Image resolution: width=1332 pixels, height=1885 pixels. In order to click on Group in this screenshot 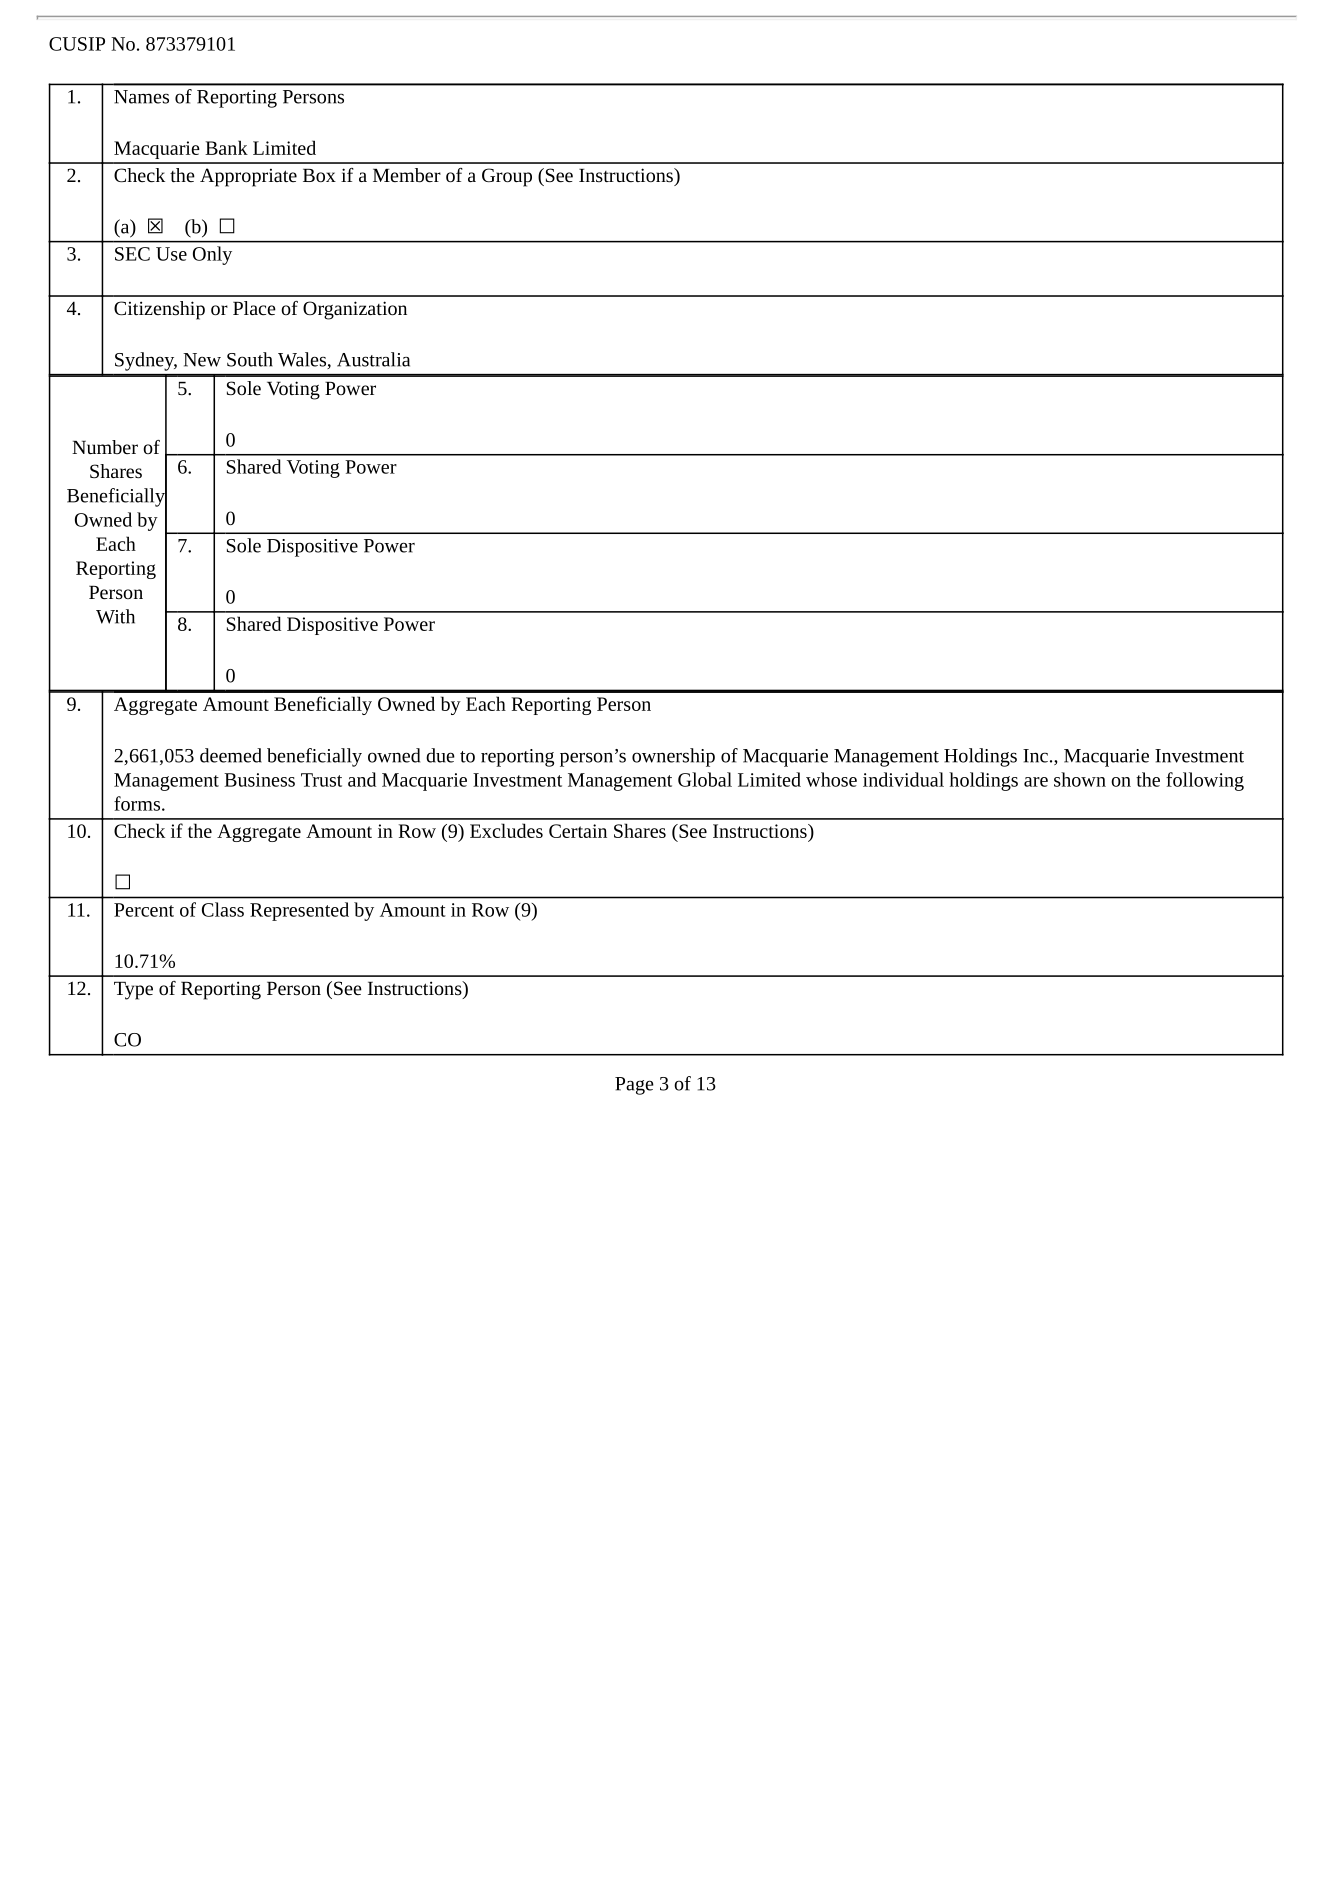, I will do `click(507, 177)`.
